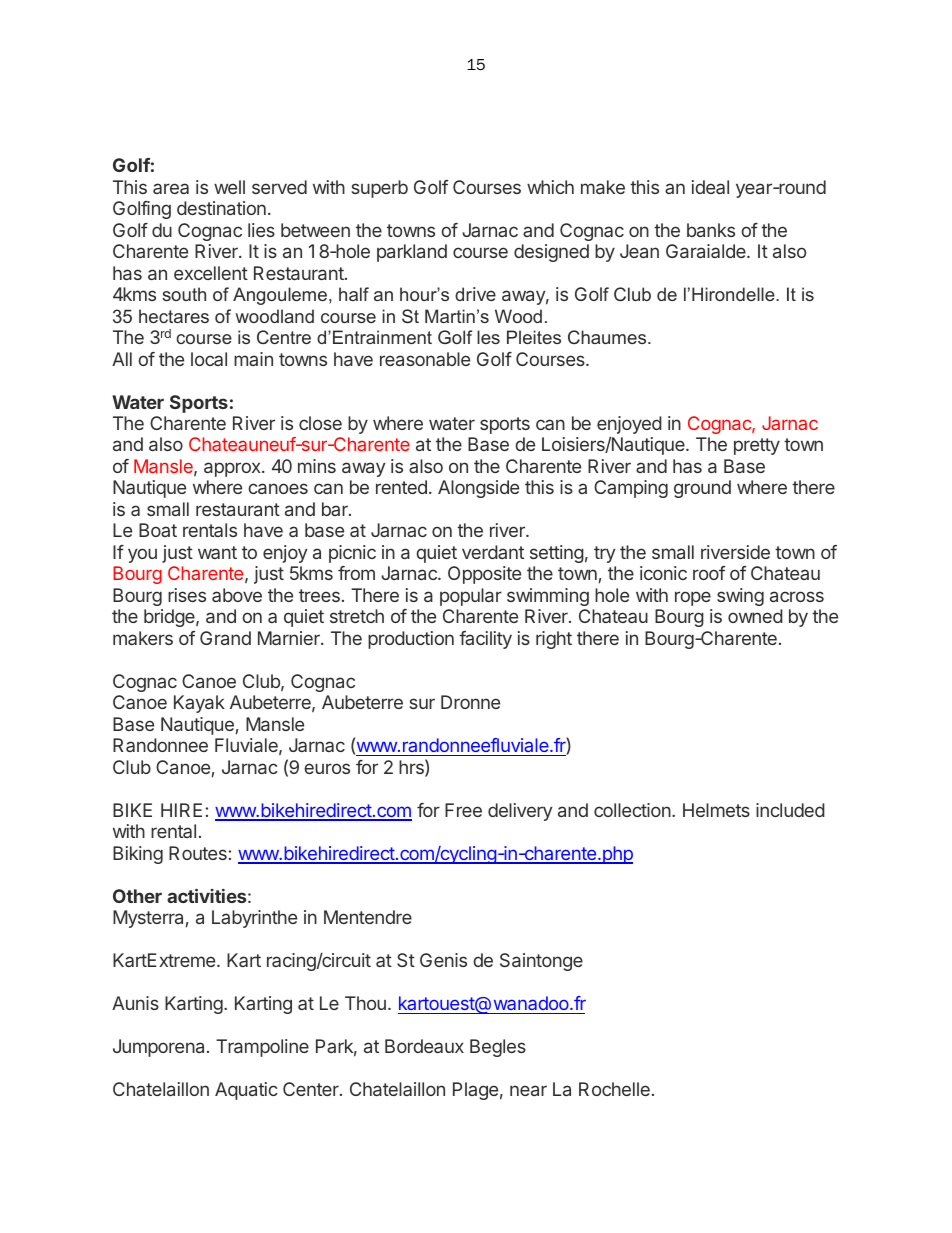 The image size is (952, 1233). What do you see at coordinates (225, 638) in the screenshot?
I see `Grand` at bounding box center [225, 638].
